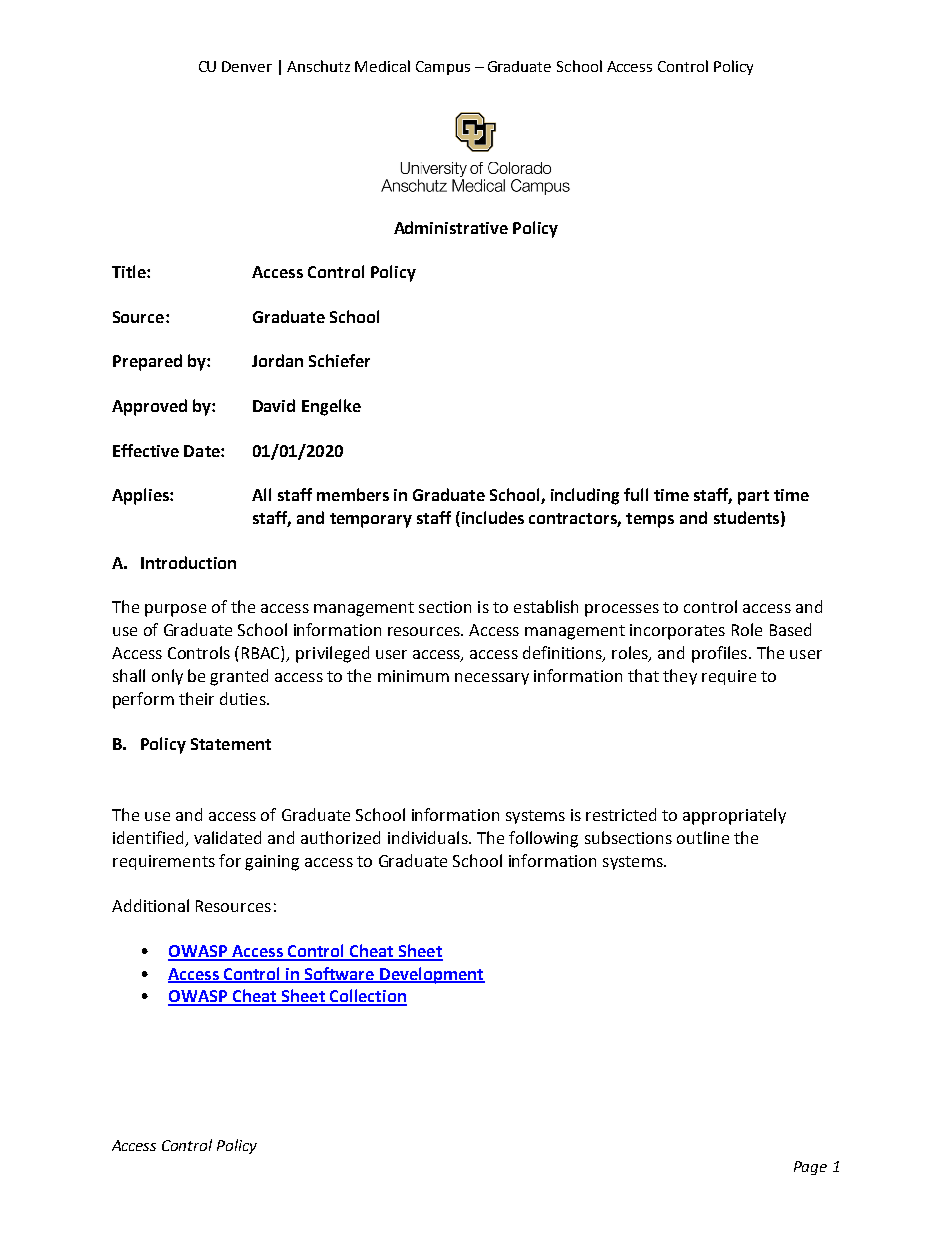  Describe the element at coordinates (546, 606) in the screenshot. I see `establish` at that location.
